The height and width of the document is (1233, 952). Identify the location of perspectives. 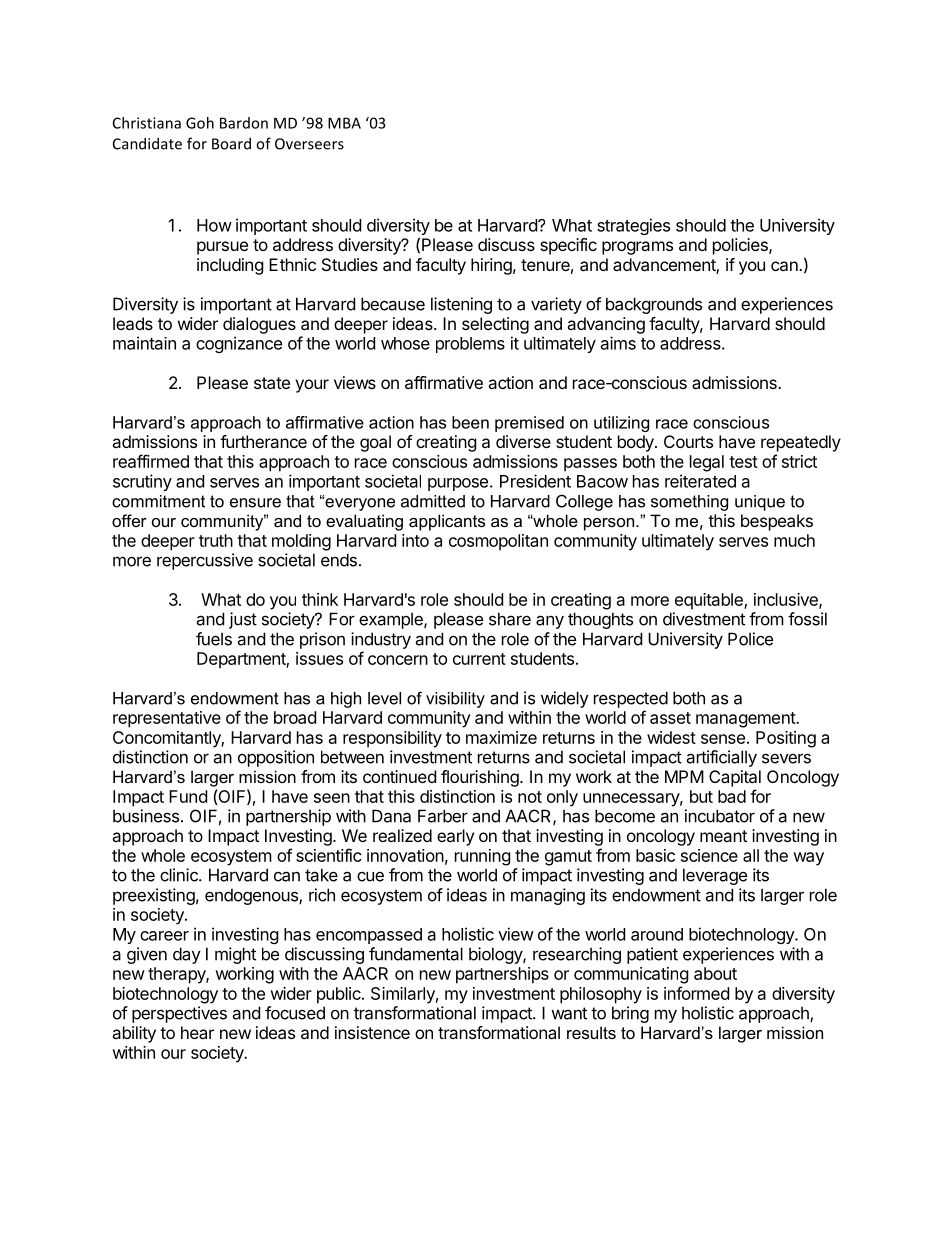
(179, 1014).
